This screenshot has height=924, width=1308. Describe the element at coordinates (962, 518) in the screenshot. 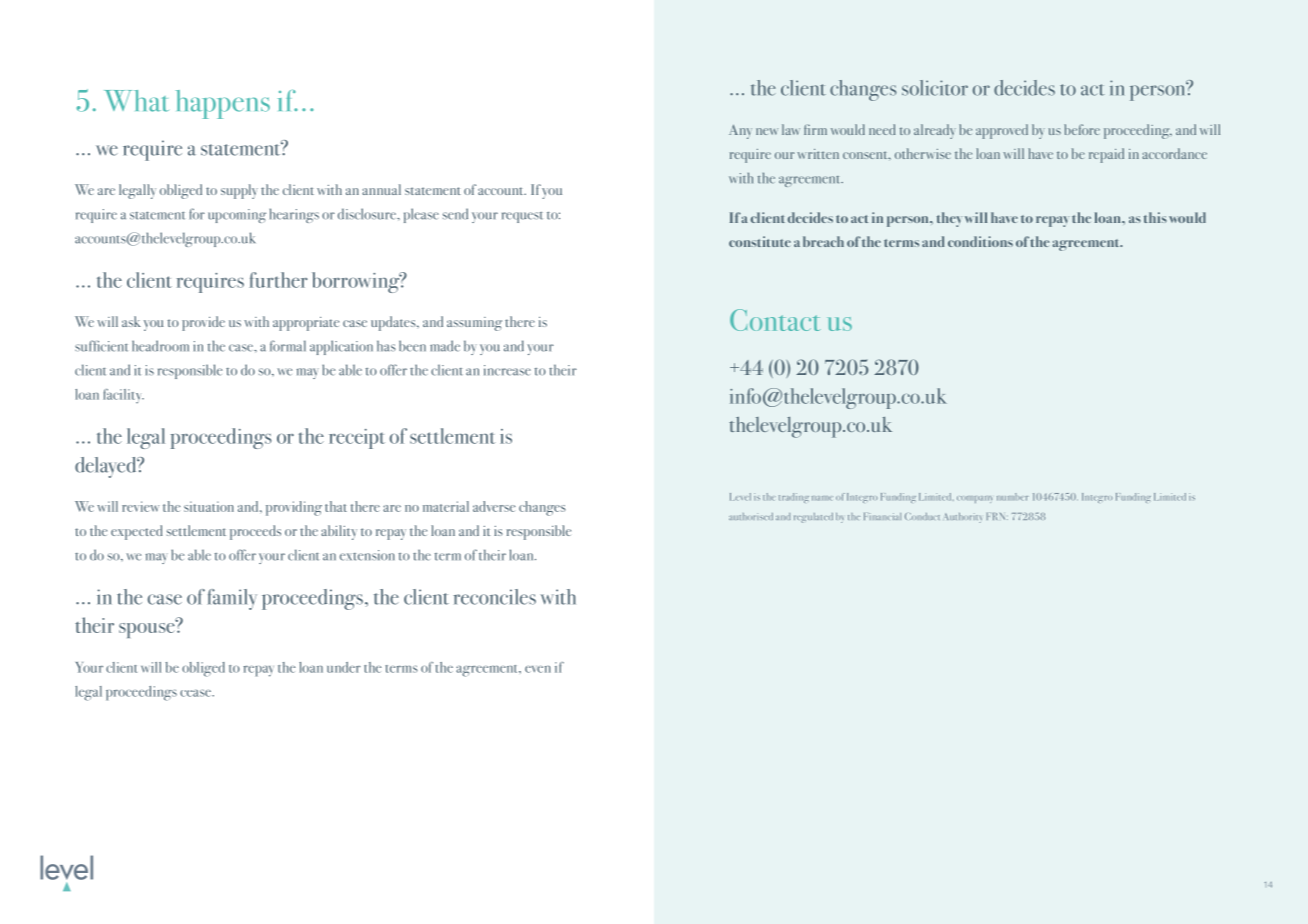

I see `Authority` at that location.
